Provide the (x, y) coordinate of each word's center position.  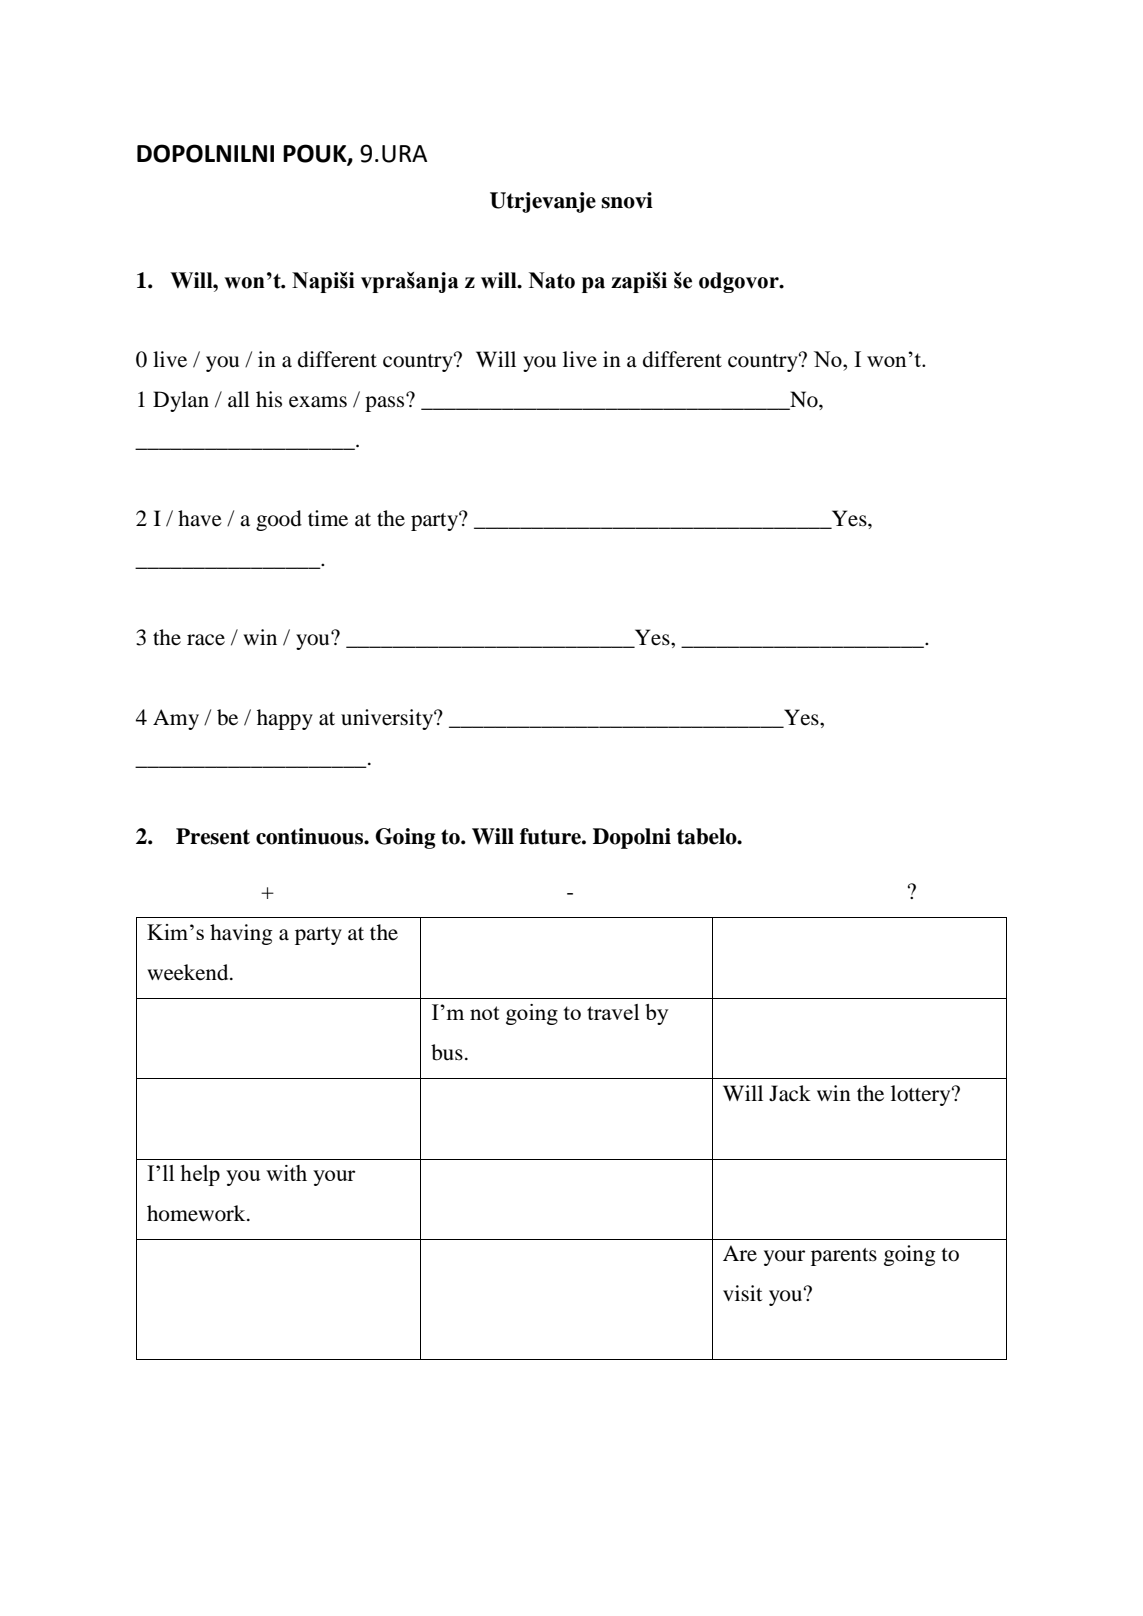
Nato (552, 280)
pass (386, 403)
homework (197, 1213)
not (485, 1013)
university (388, 719)
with (286, 1173)
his (269, 399)
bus (447, 1052)
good (279, 520)
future (551, 836)
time (328, 518)
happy (285, 719)
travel (613, 1012)
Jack (790, 1093)
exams (318, 402)
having (241, 934)
